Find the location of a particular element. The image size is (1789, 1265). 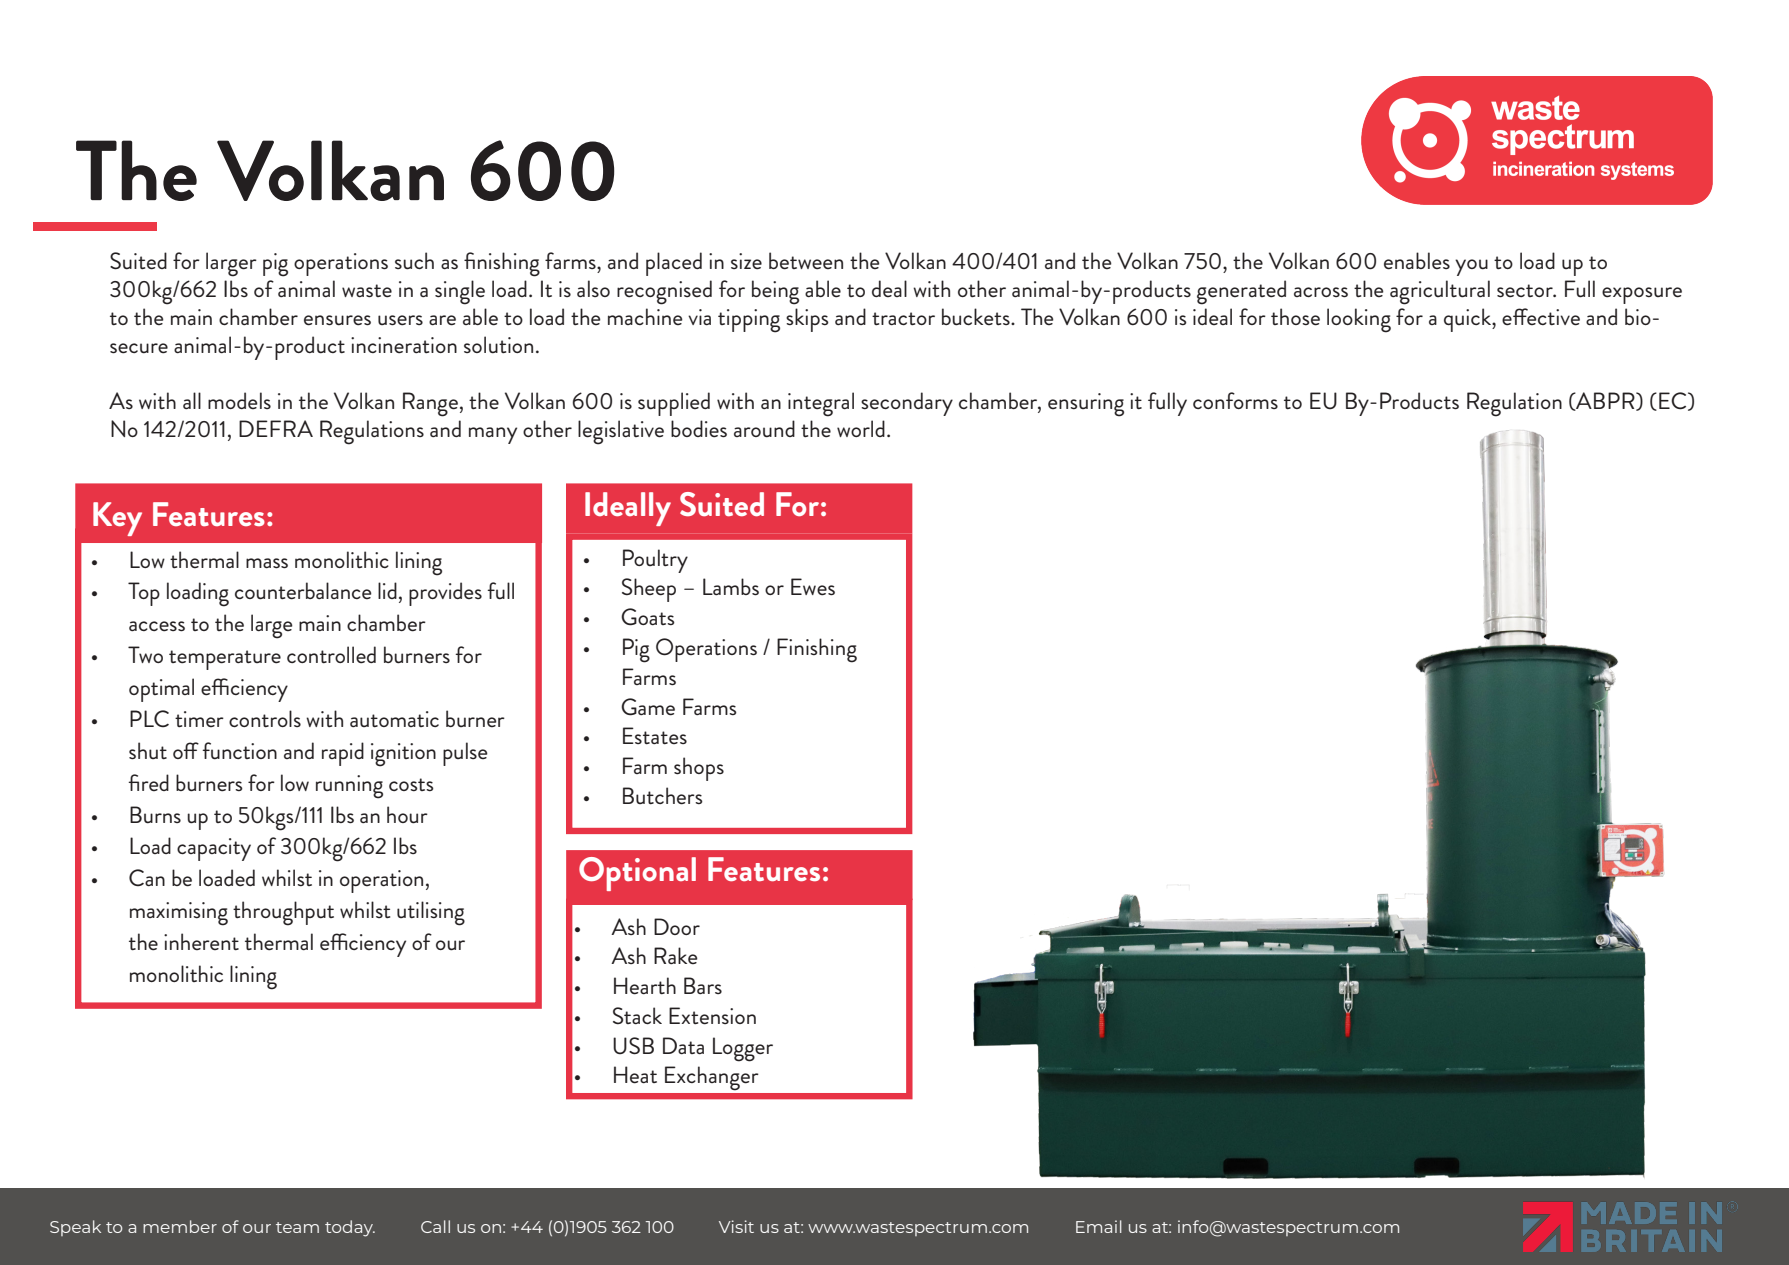

ensures is located at coordinates (337, 320).
